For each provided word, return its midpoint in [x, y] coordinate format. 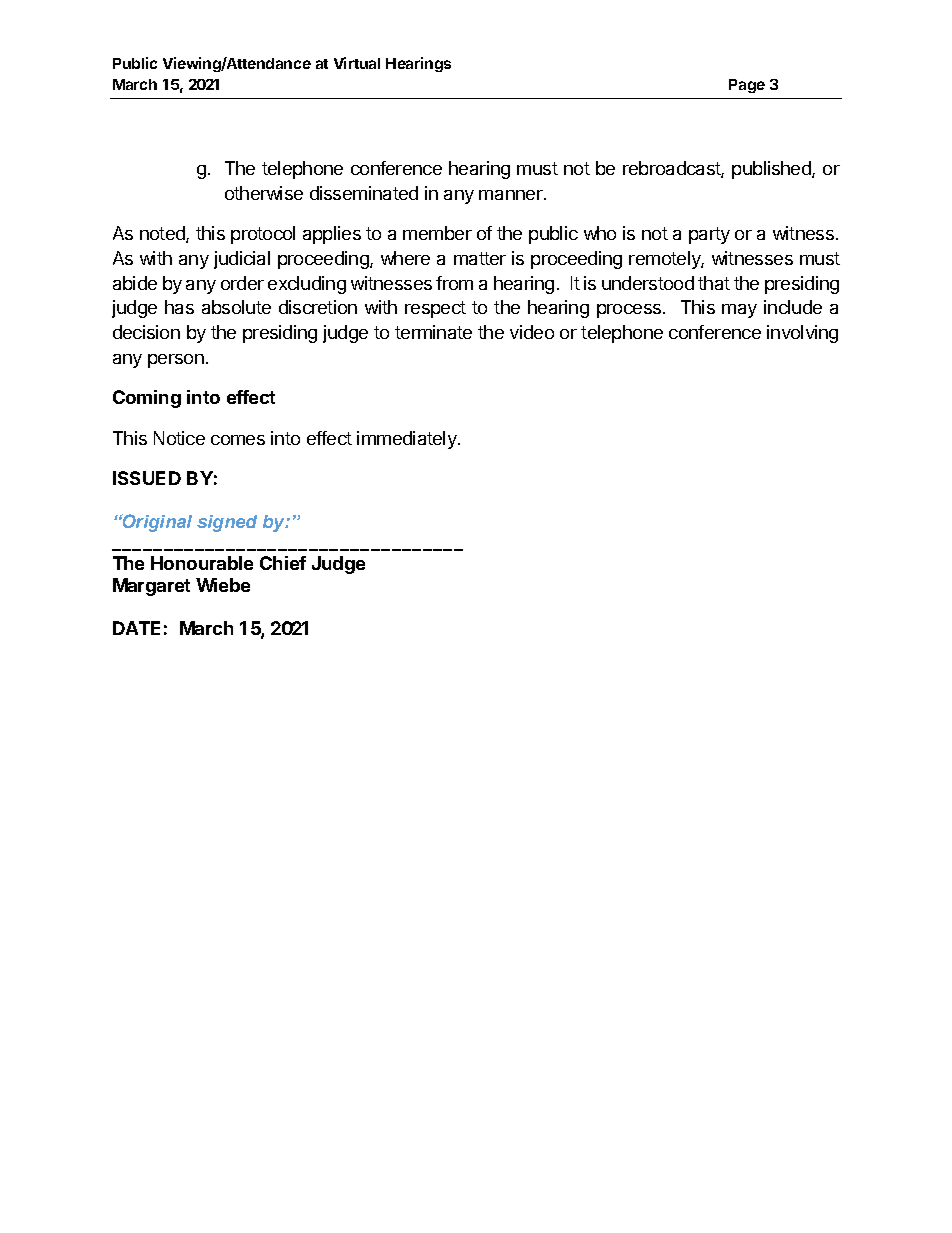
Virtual [357, 63]
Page [747, 86]
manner [512, 195]
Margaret [151, 587]
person [176, 361]
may [739, 311]
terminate [433, 332]
